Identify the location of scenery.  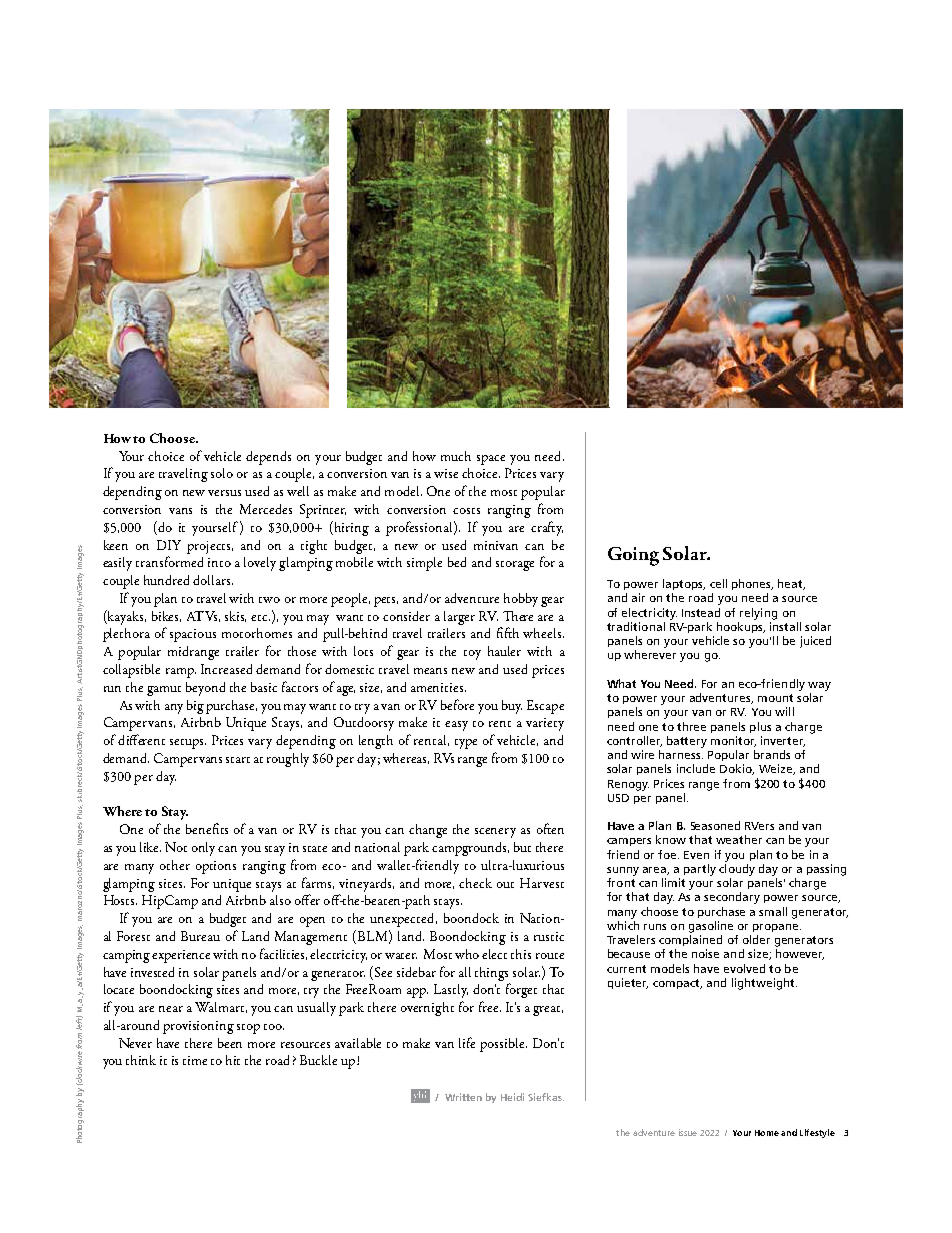
(495, 833).
